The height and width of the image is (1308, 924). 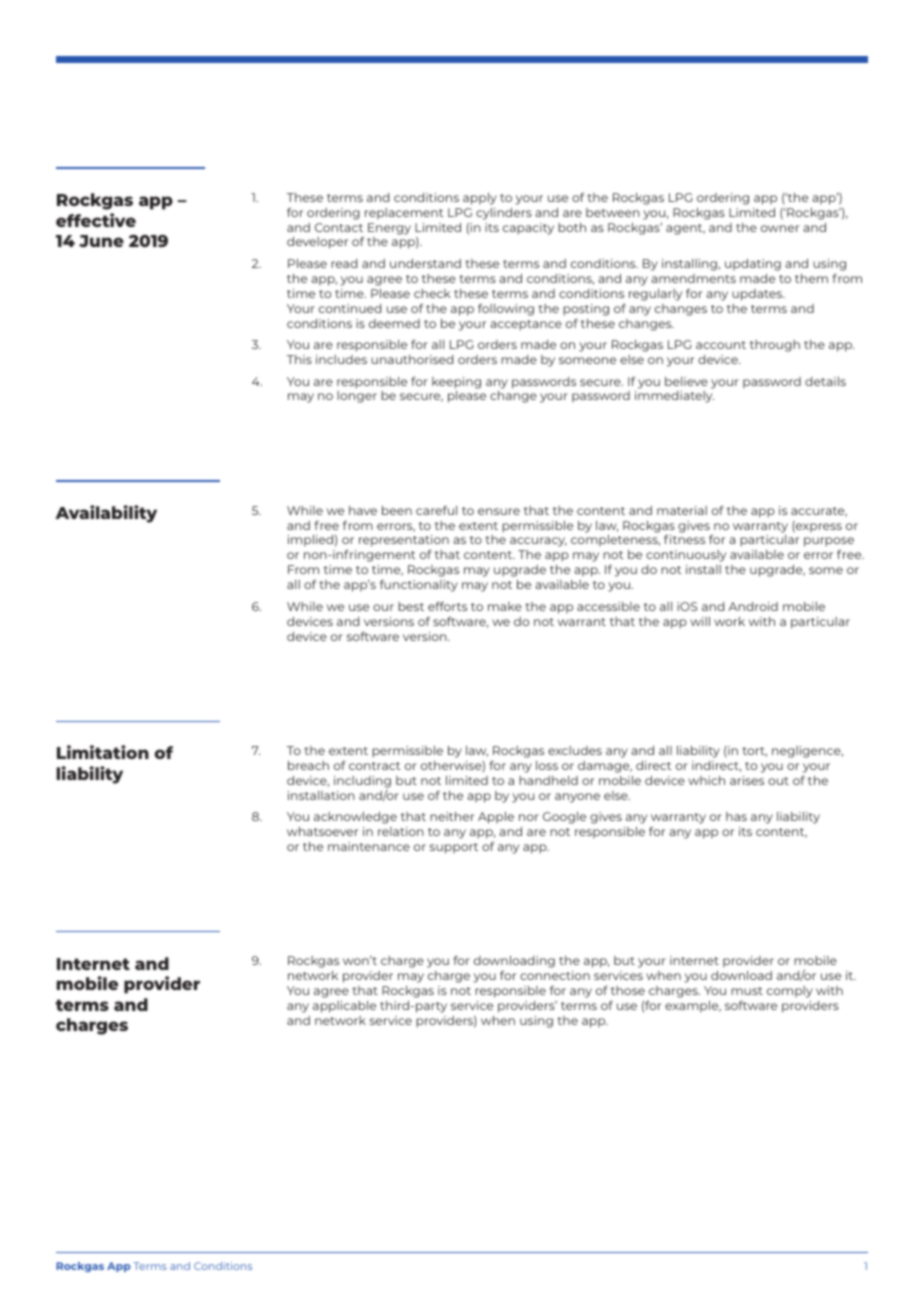 I want to click on connection, so click(x=555, y=975).
